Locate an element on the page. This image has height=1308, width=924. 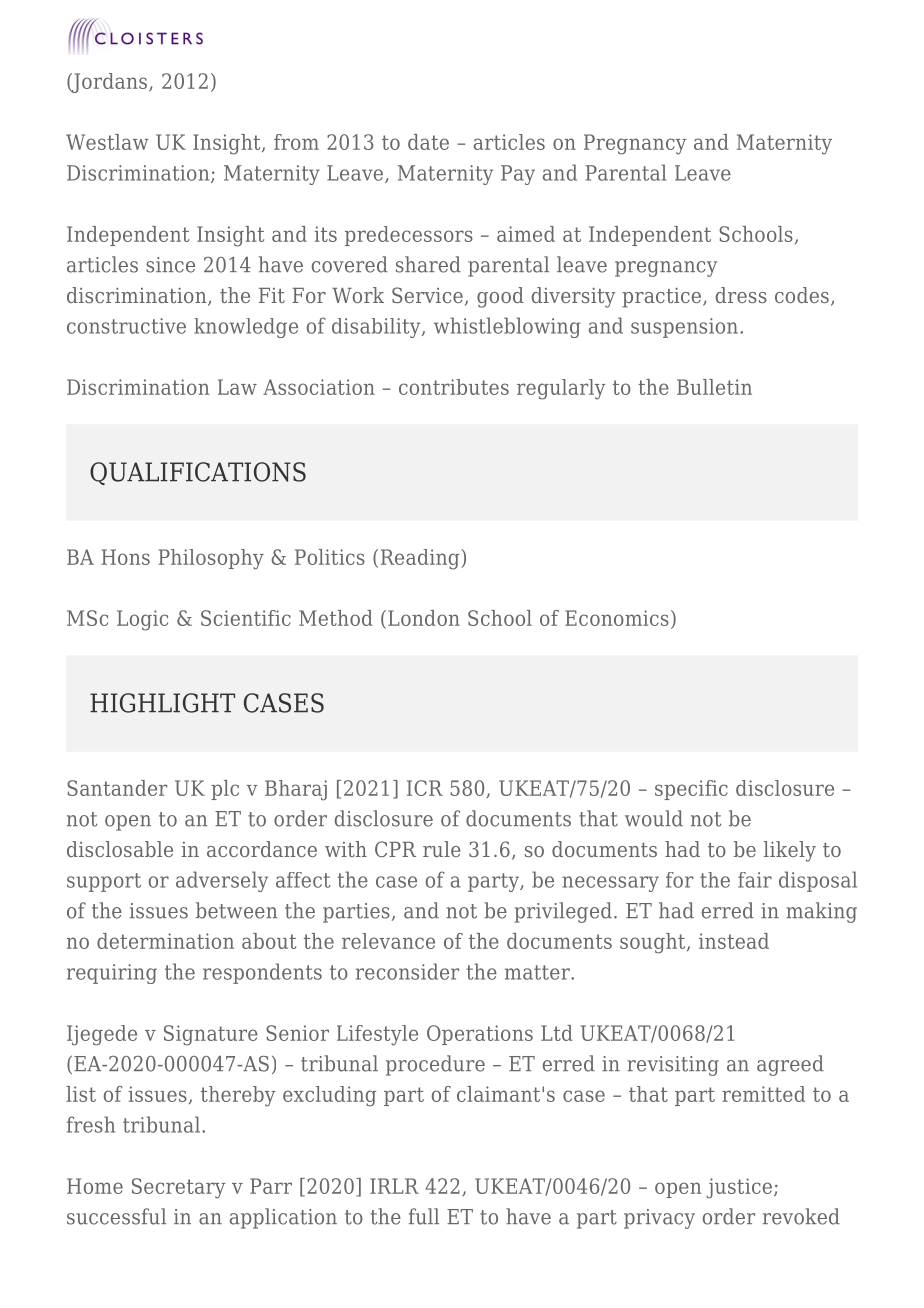
Secretary is located at coordinates (179, 1188).
